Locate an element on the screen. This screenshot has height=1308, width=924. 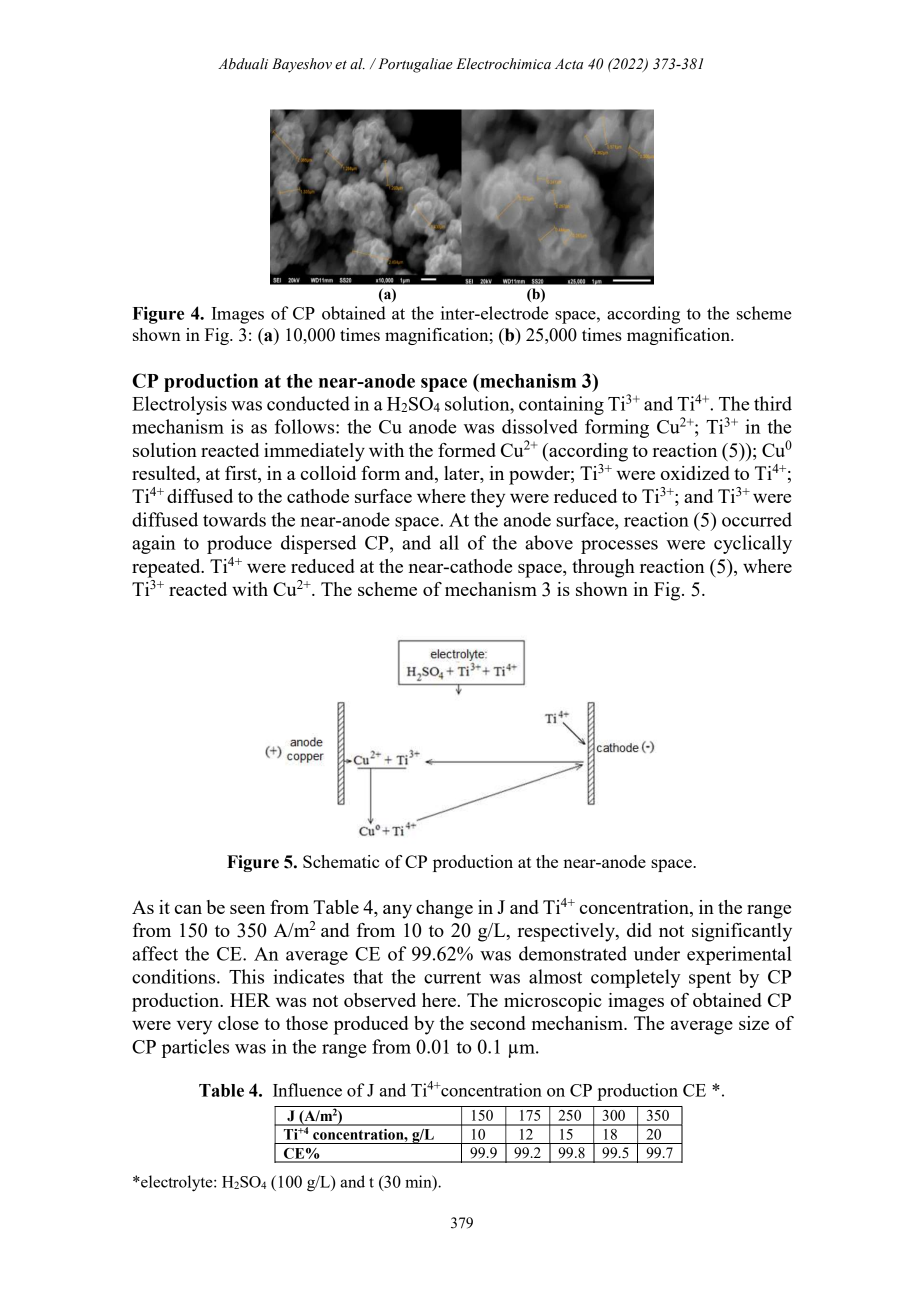
seen is located at coordinates (247, 909).
